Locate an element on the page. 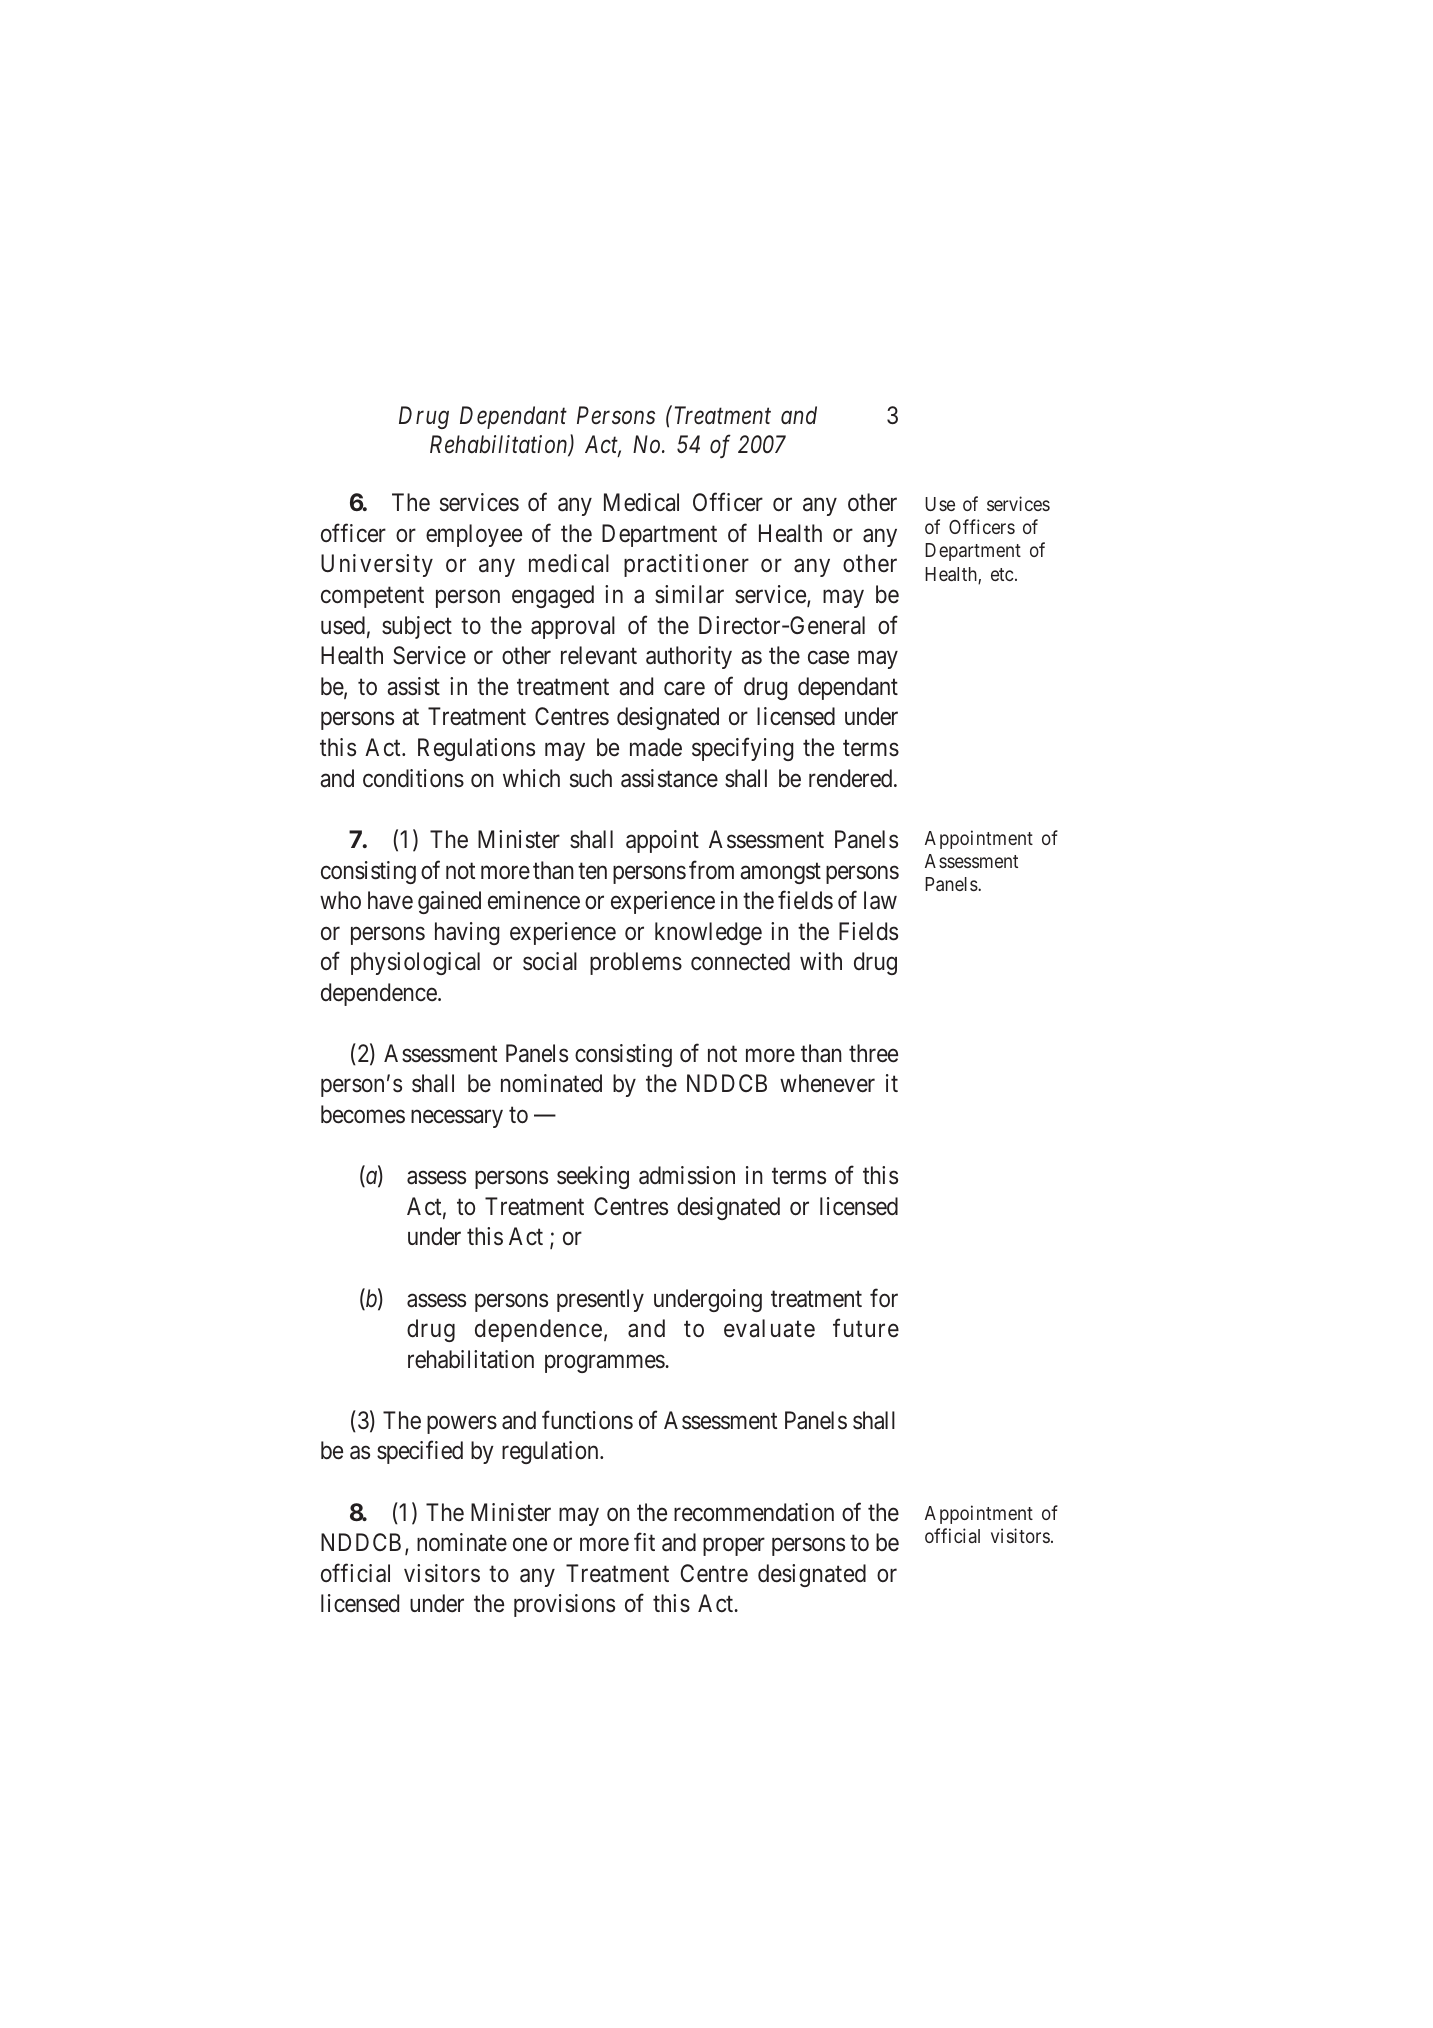 The height and width of the image is (2028, 1433). necessary is located at coordinates (457, 1119).
